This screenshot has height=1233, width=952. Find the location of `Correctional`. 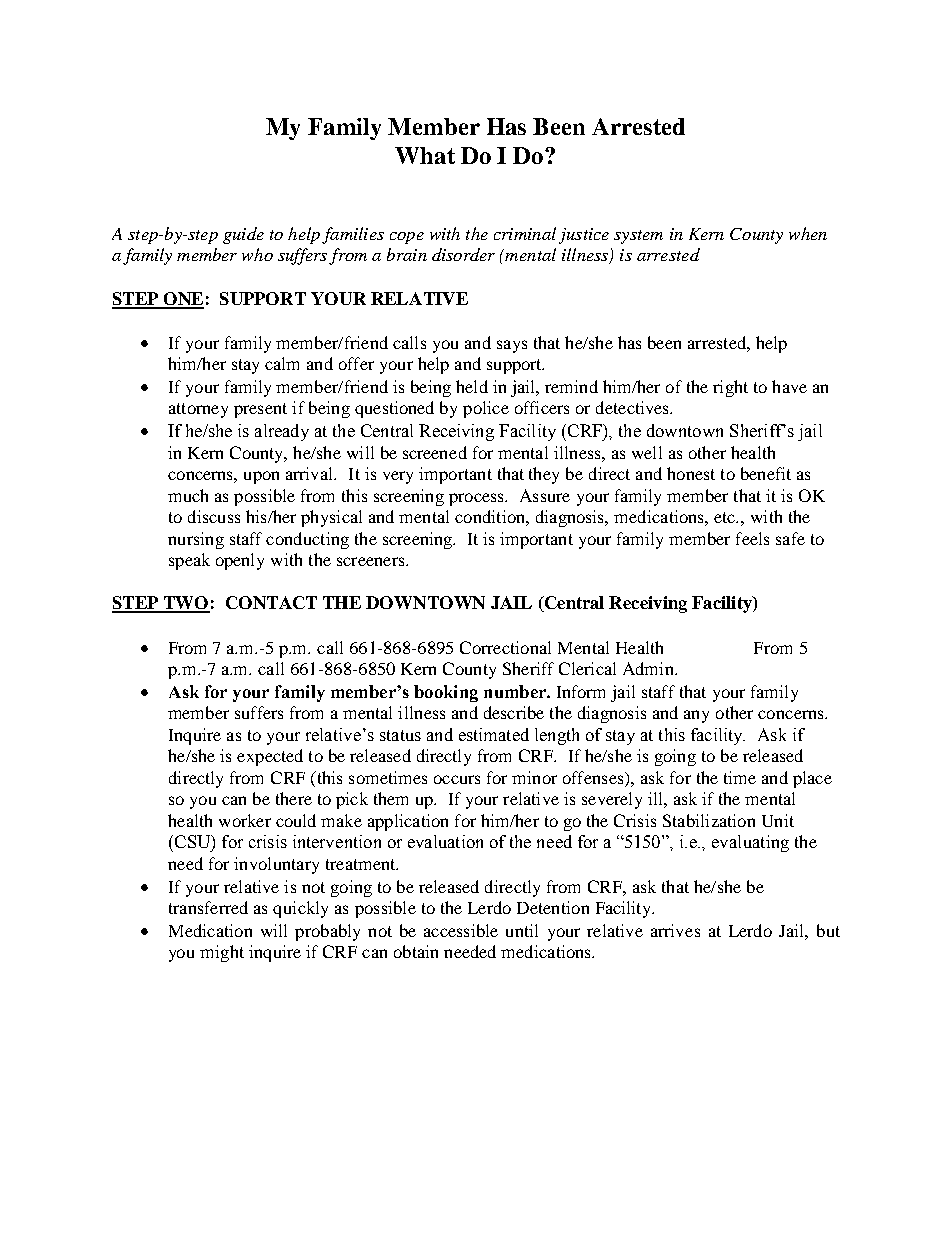

Correctional is located at coordinates (505, 647).
